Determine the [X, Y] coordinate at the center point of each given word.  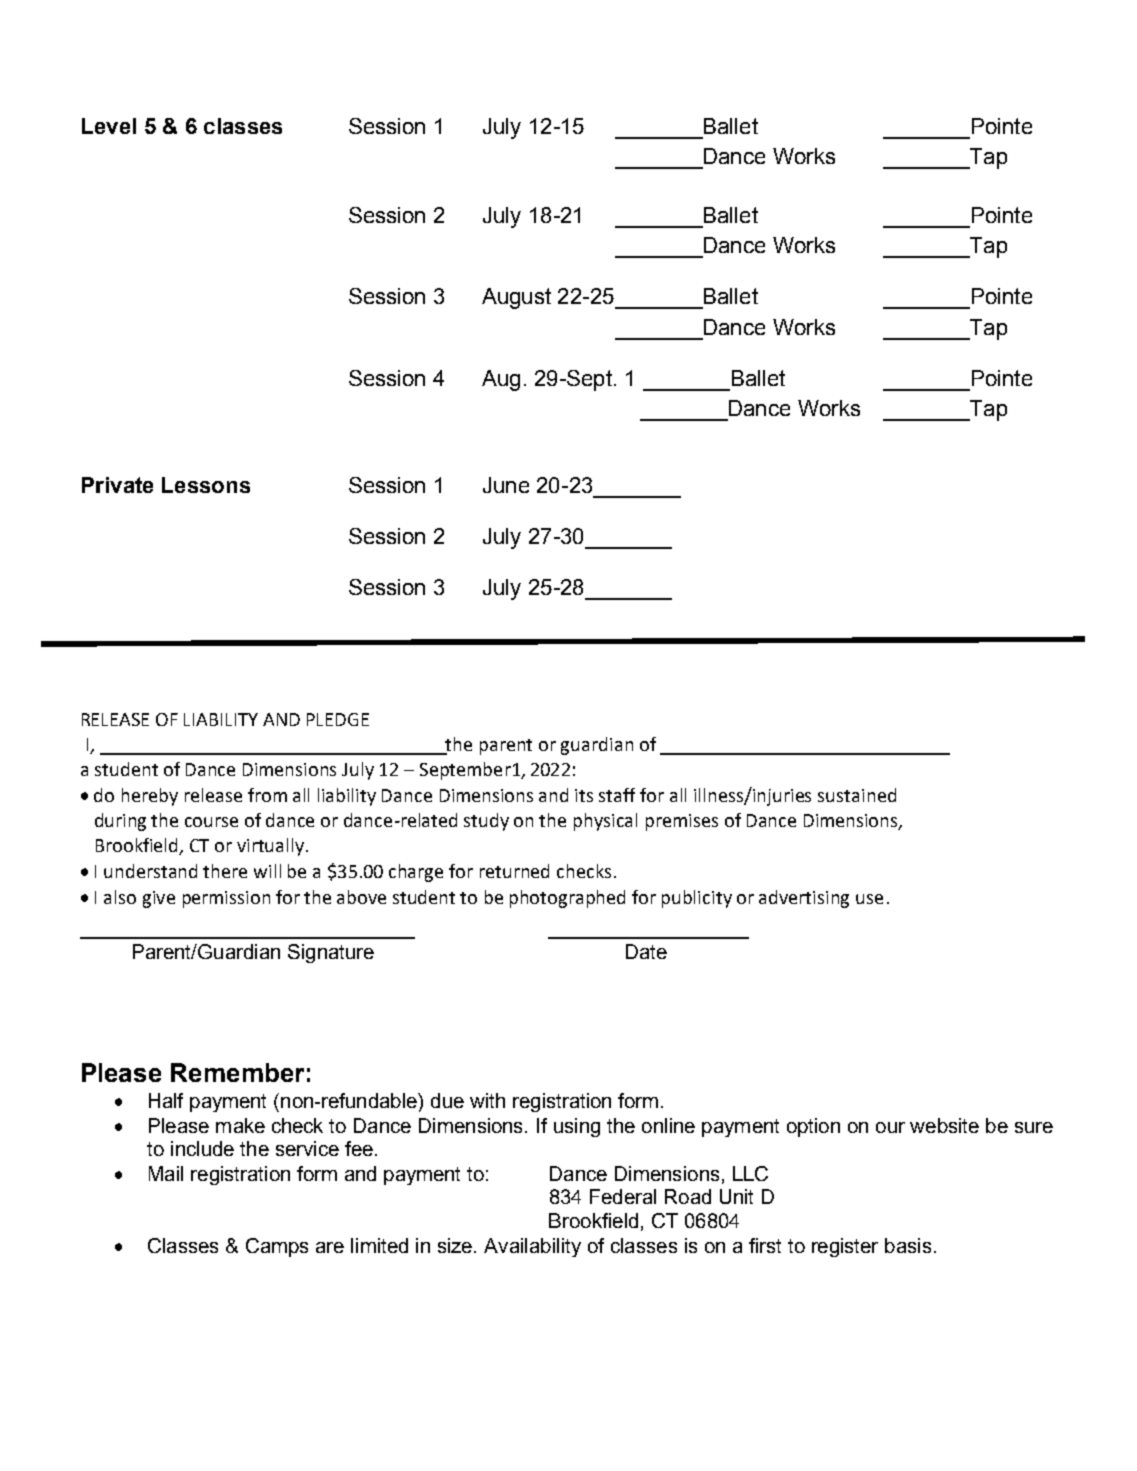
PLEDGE [338, 719]
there [225, 871]
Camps [277, 1247]
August [516, 298]
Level [109, 126]
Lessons [206, 485]
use [869, 899]
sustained [857, 795]
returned [514, 871]
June [506, 485]
